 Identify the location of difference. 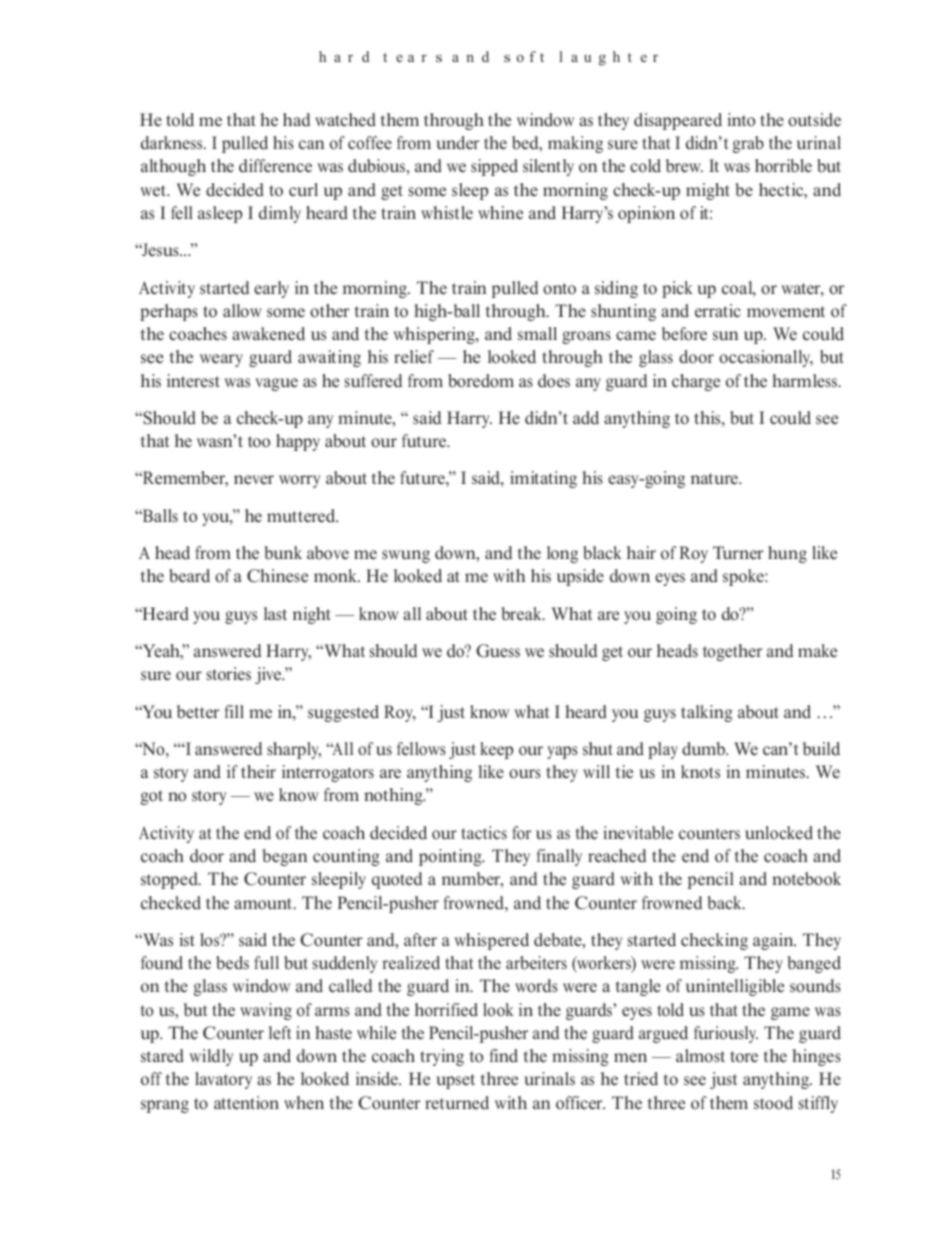
(275, 166).
